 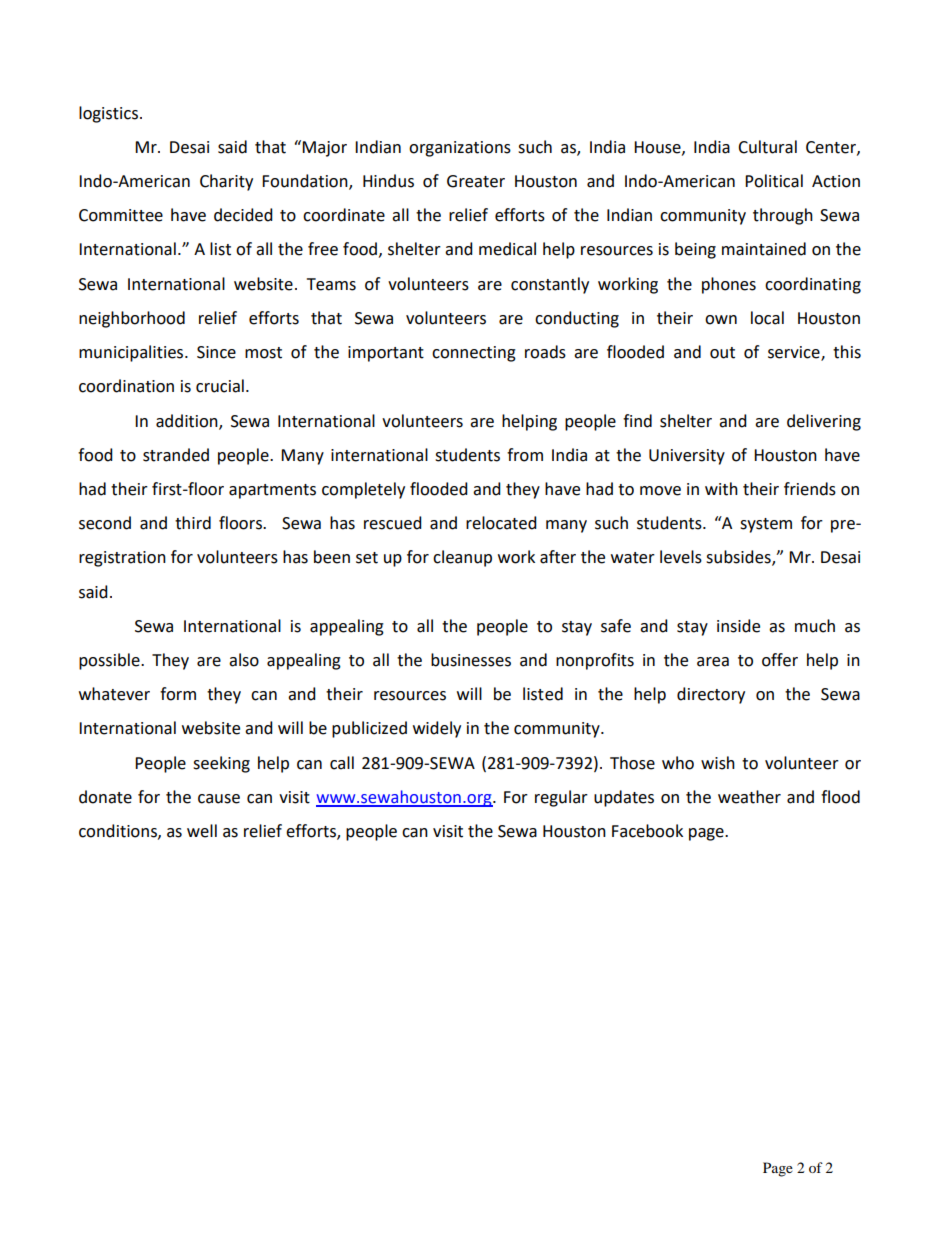 I want to click on weather, so click(x=749, y=797).
